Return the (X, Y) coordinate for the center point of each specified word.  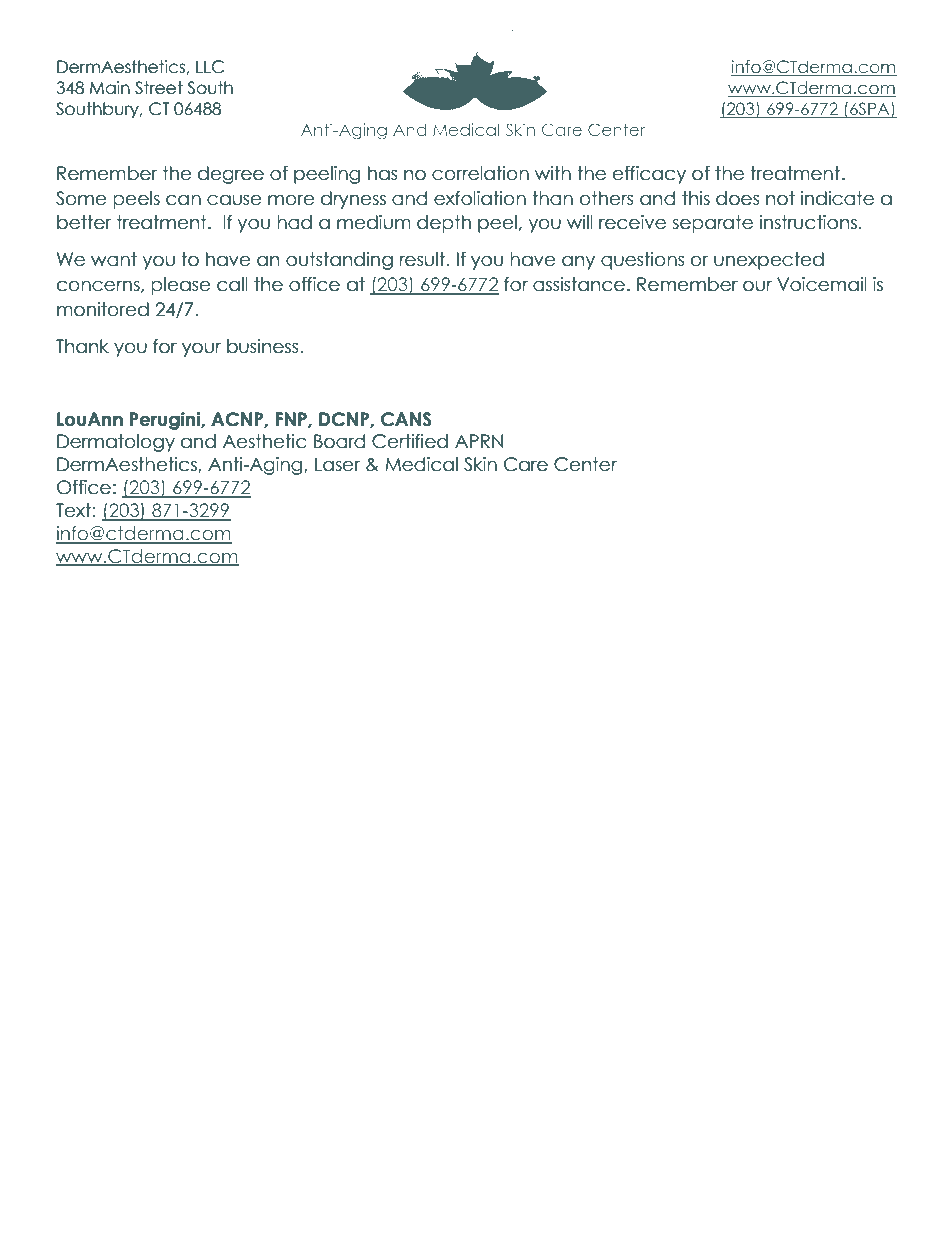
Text (73, 510)
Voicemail (822, 284)
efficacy (649, 175)
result (422, 259)
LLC (210, 67)
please (181, 286)
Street (159, 88)
